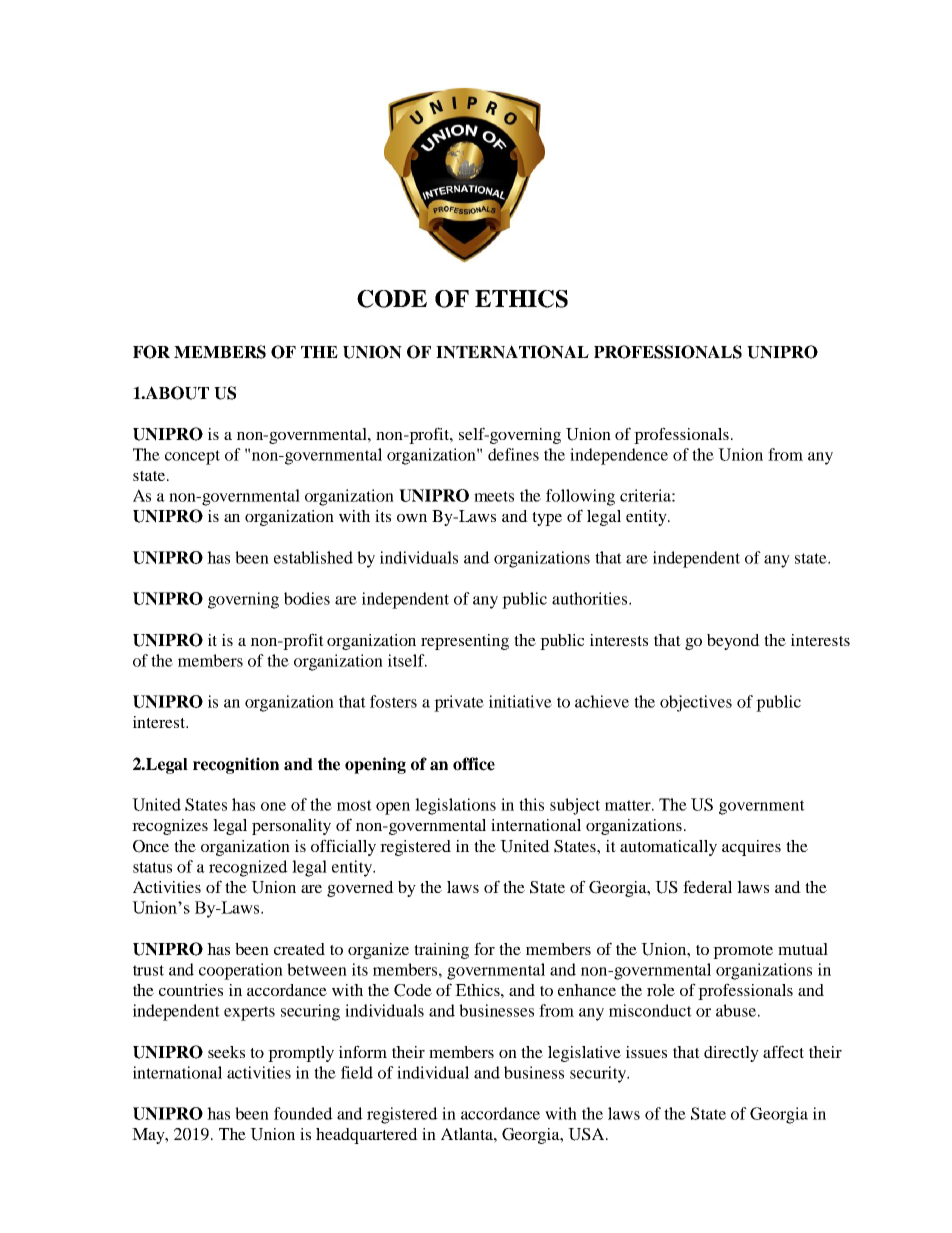  What do you see at coordinates (248, 868) in the screenshot?
I see `recognized` at bounding box center [248, 868].
